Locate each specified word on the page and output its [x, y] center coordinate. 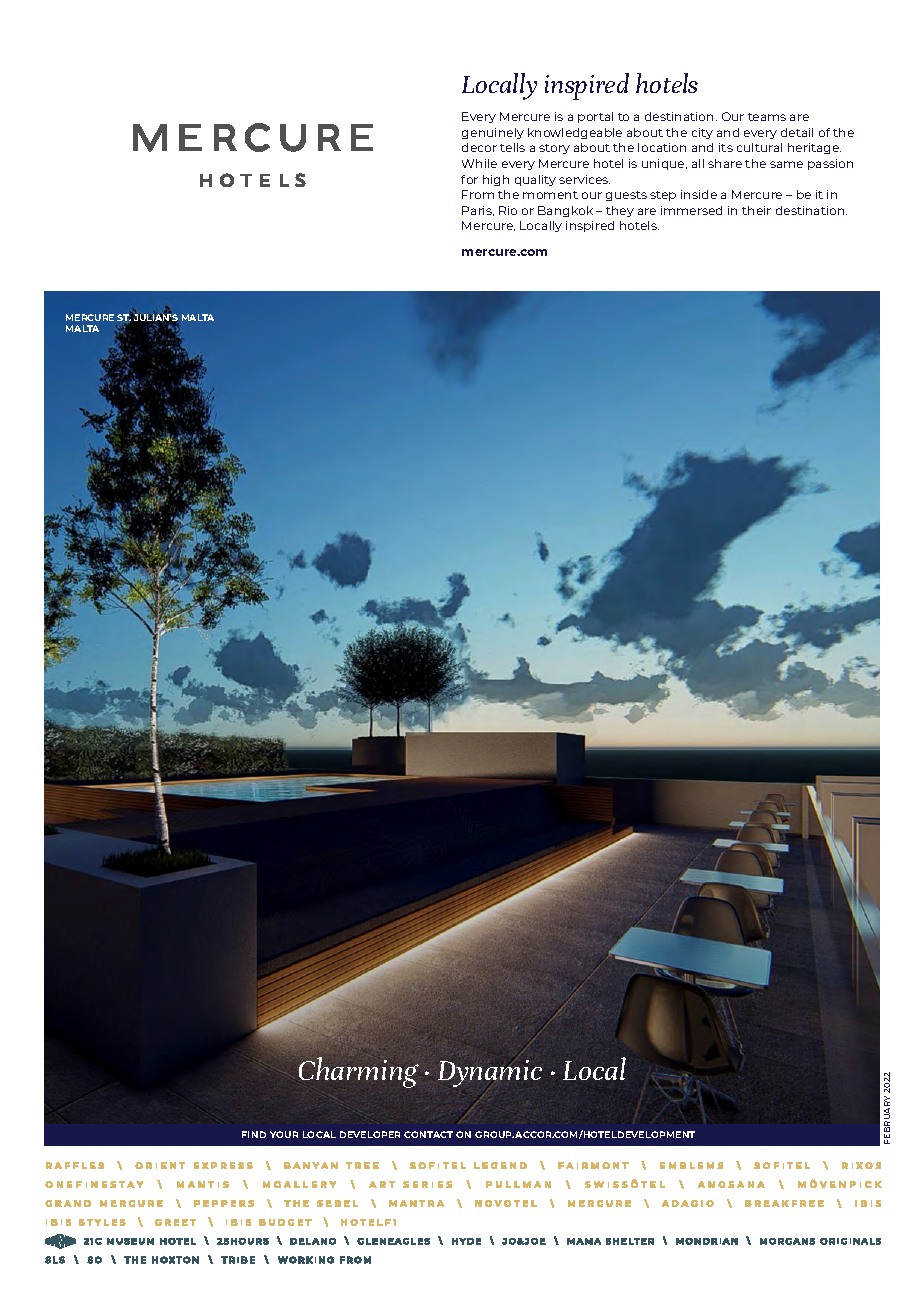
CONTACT [428, 1134]
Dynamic [490, 1073]
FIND [254, 1134]
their [756, 210]
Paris [478, 211]
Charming [359, 1072]
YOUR [284, 1134]
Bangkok [565, 211]
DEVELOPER [370, 1134]
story [554, 149]
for [469, 179]
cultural [759, 147]
